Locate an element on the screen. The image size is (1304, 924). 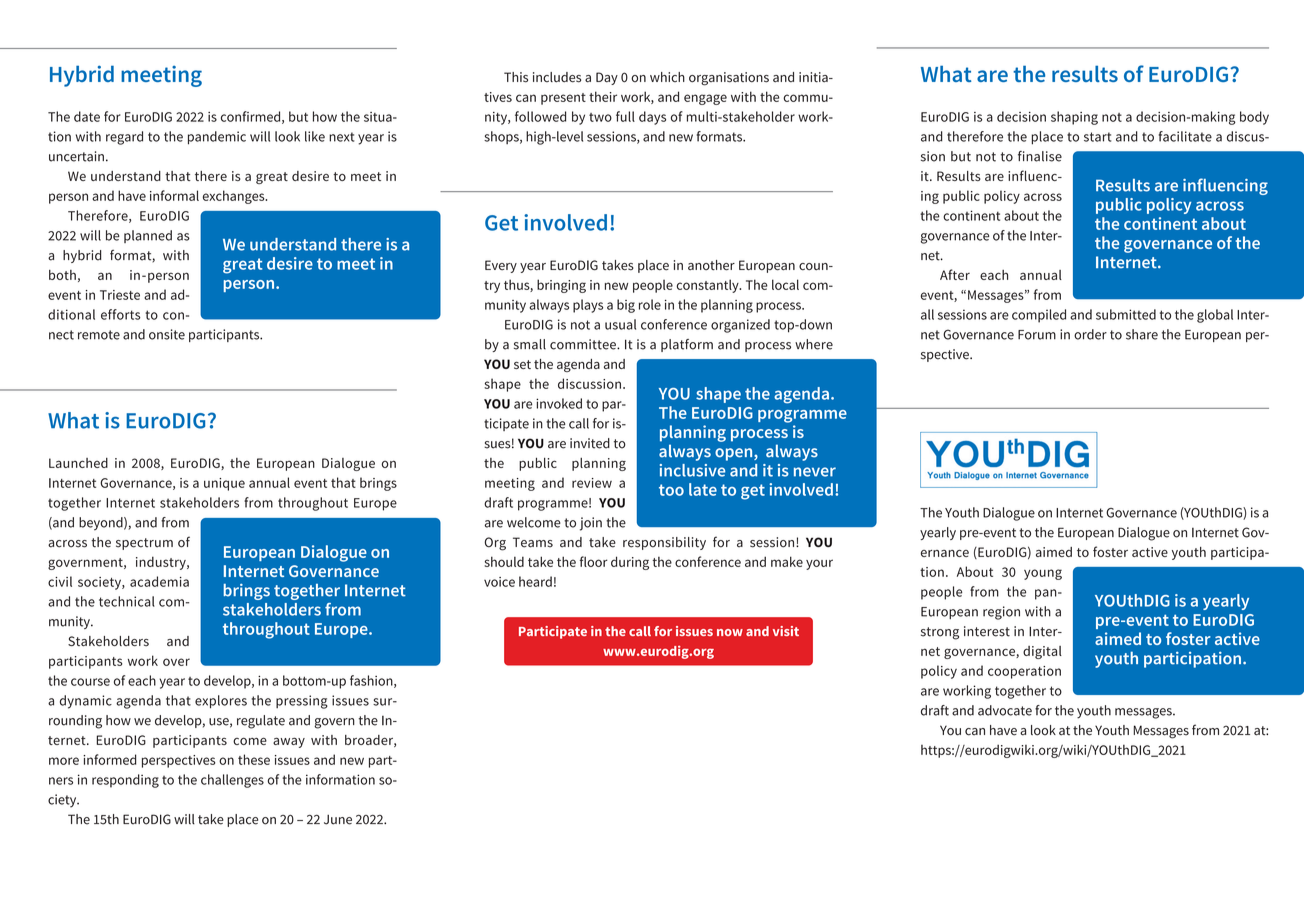
invited is located at coordinates (590, 443).
